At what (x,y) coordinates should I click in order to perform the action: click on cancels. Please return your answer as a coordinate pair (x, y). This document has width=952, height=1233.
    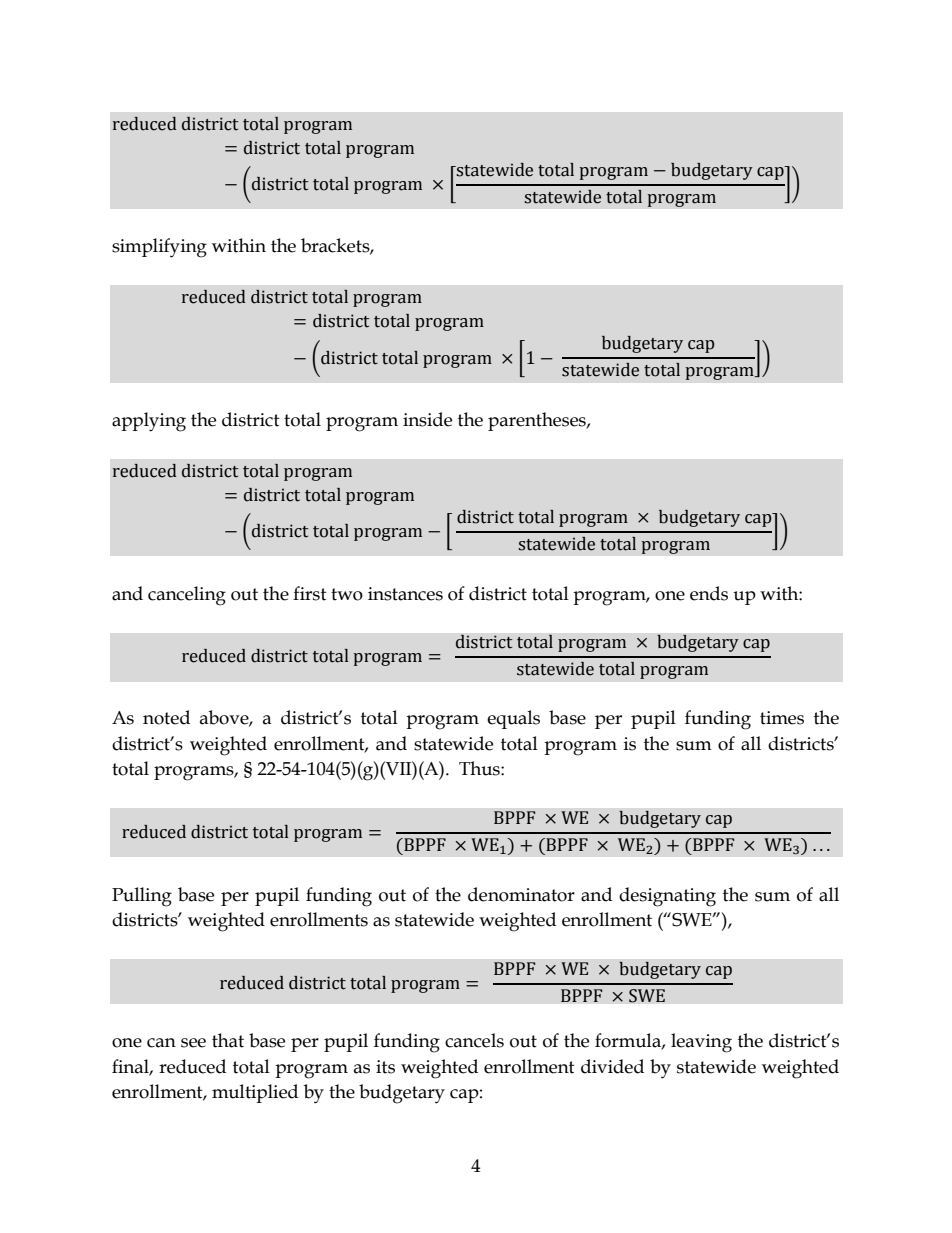
    Looking at the image, I should click on (474, 1040).
